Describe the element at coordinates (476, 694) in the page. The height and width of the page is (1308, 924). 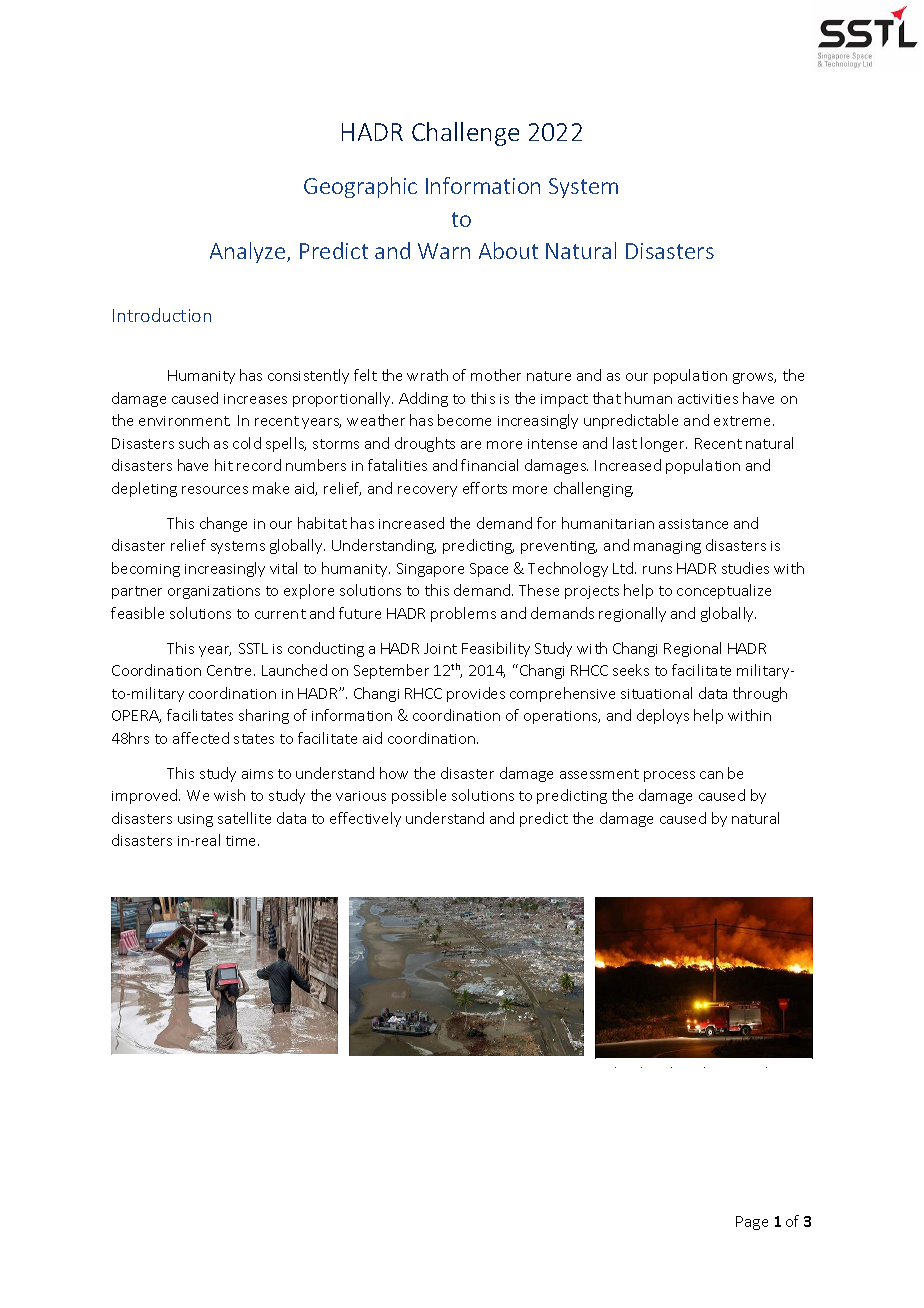
I see `provides` at that location.
